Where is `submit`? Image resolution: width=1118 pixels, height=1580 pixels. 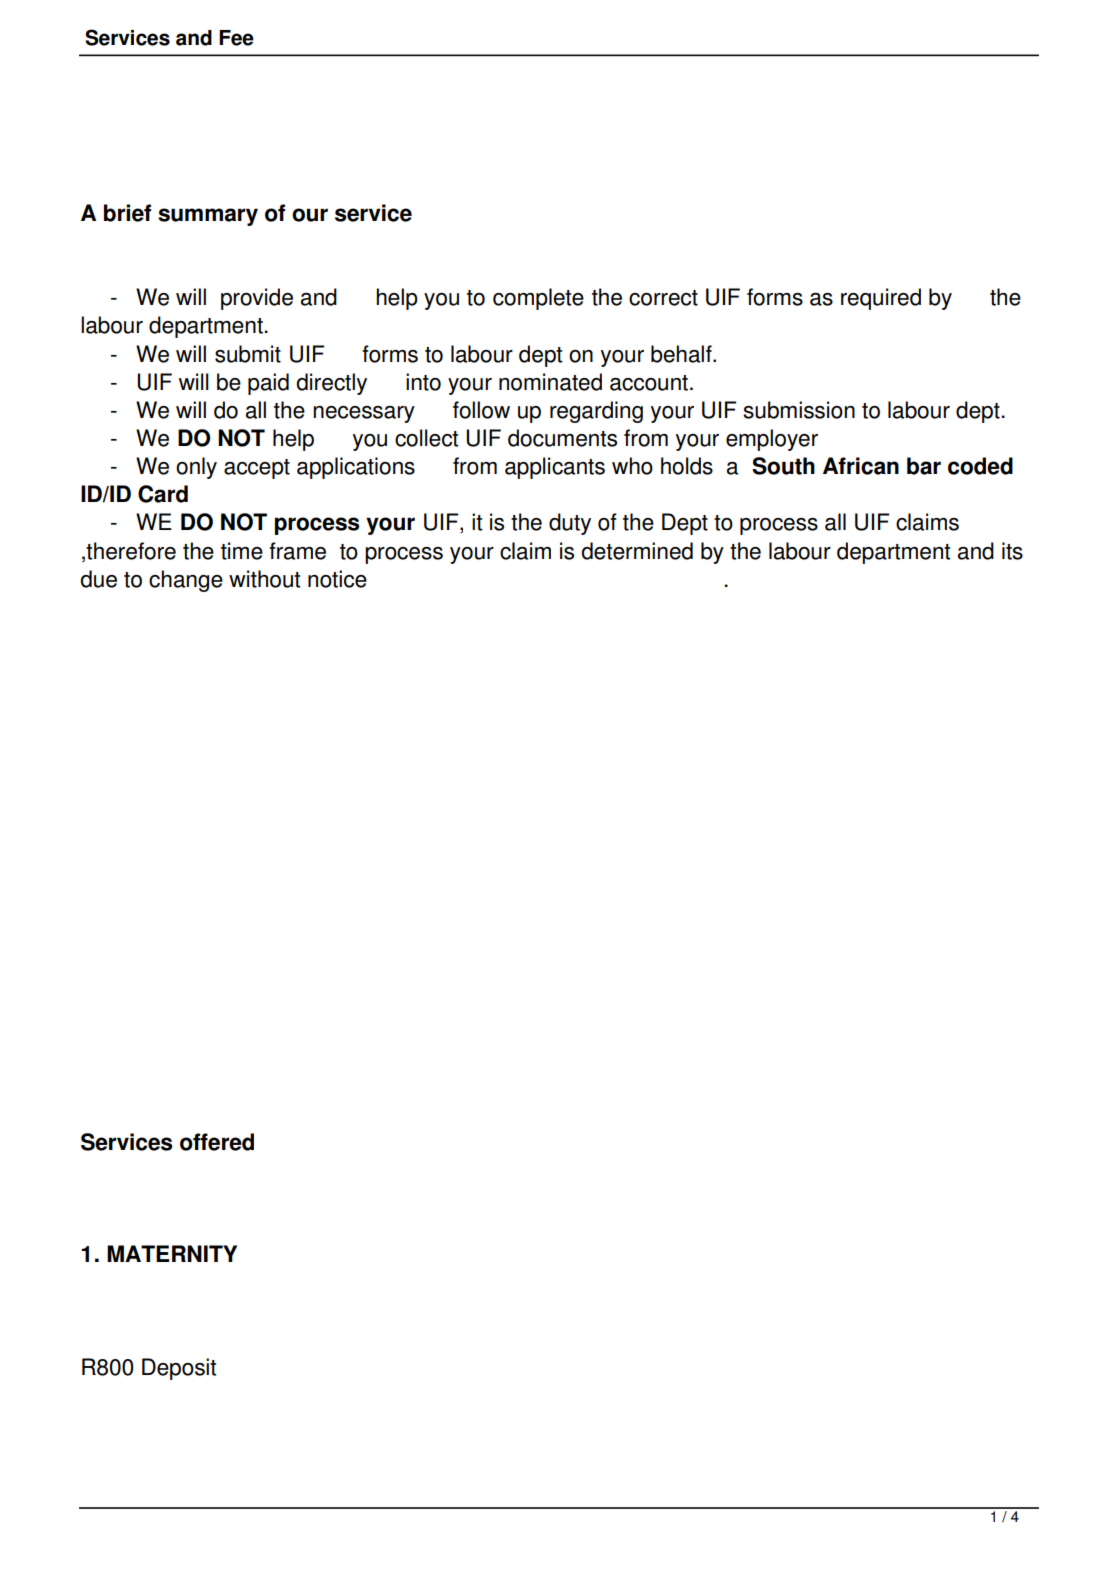 submit is located at coordinates (248, 354).
